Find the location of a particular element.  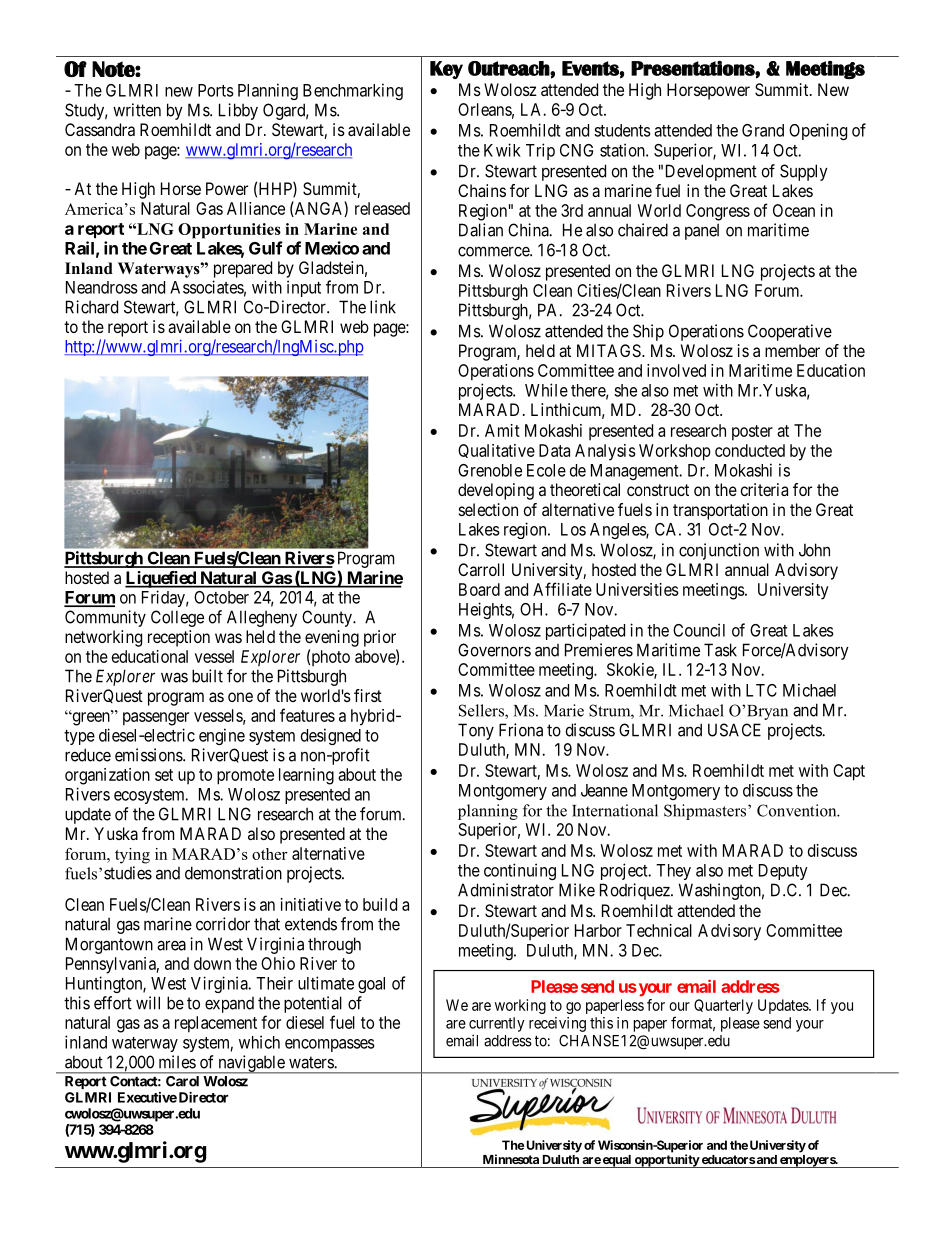

Key is located at coordinates (446, 70).
